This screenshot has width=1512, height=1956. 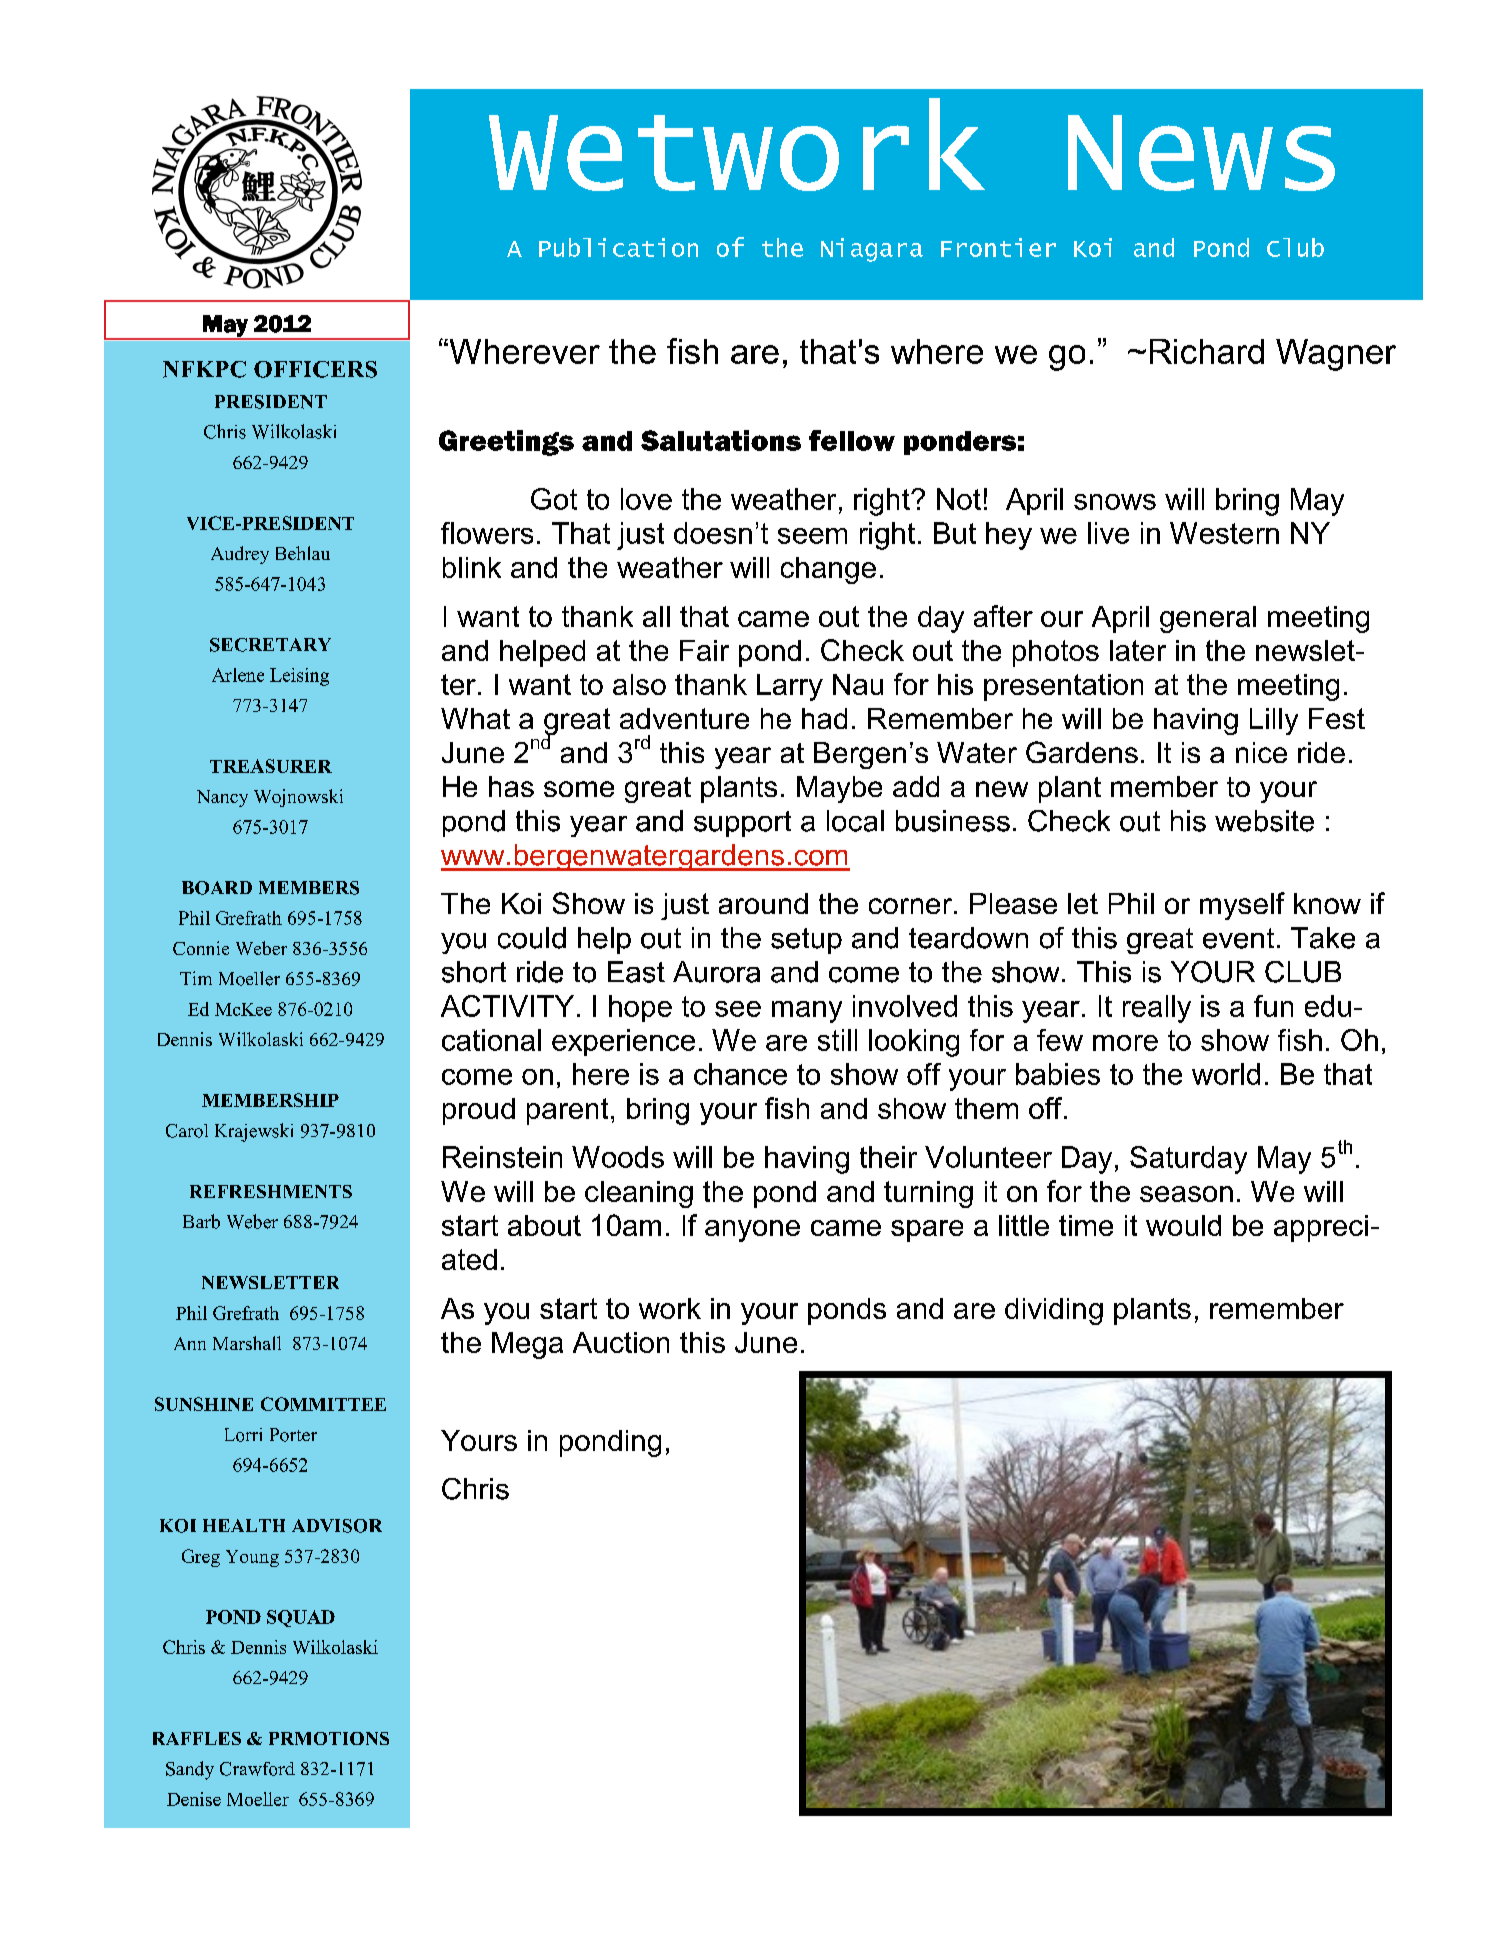 I want to click on BOARD, so click(x=217, y=888).
